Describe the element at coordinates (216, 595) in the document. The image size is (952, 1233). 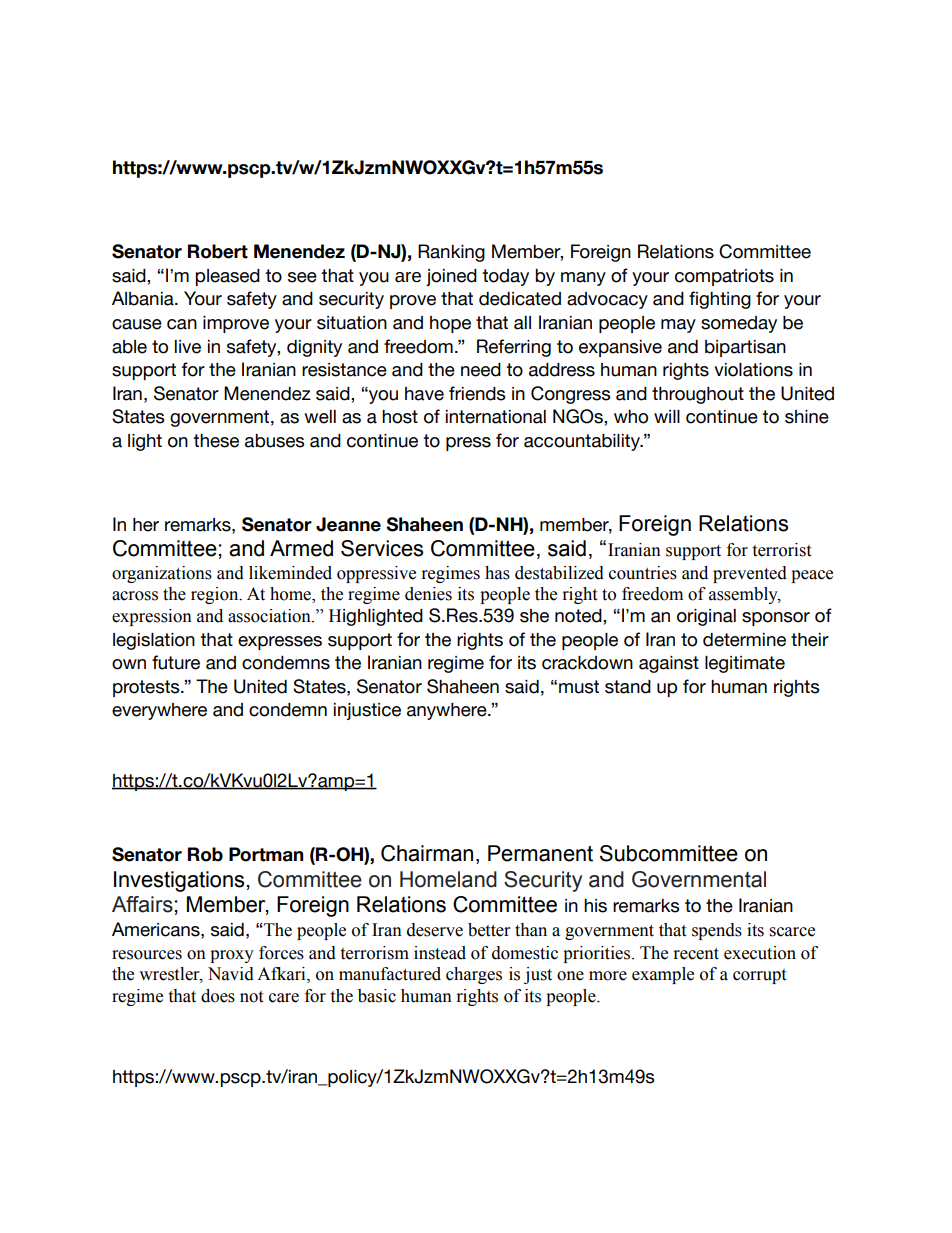
I see `region` at that location.
